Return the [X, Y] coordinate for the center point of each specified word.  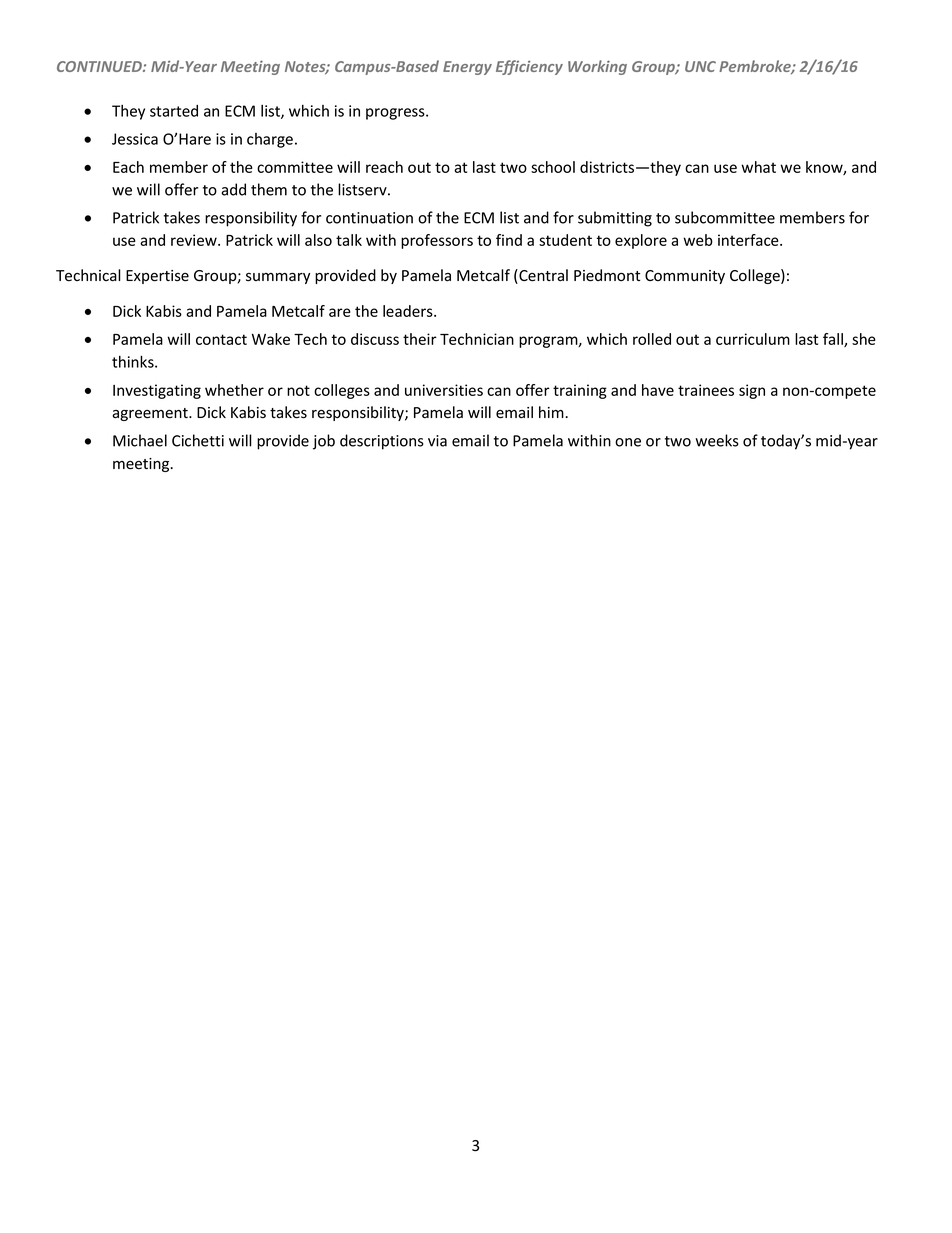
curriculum [753, 339]
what [758, 167]
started [174, 111]
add [233, 189]
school [553, 167]
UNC [700, 66]
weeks [717, 440]
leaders [409, 311]
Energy [467, 68]
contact [221, 339]
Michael [140, 440]
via [437, 441]
